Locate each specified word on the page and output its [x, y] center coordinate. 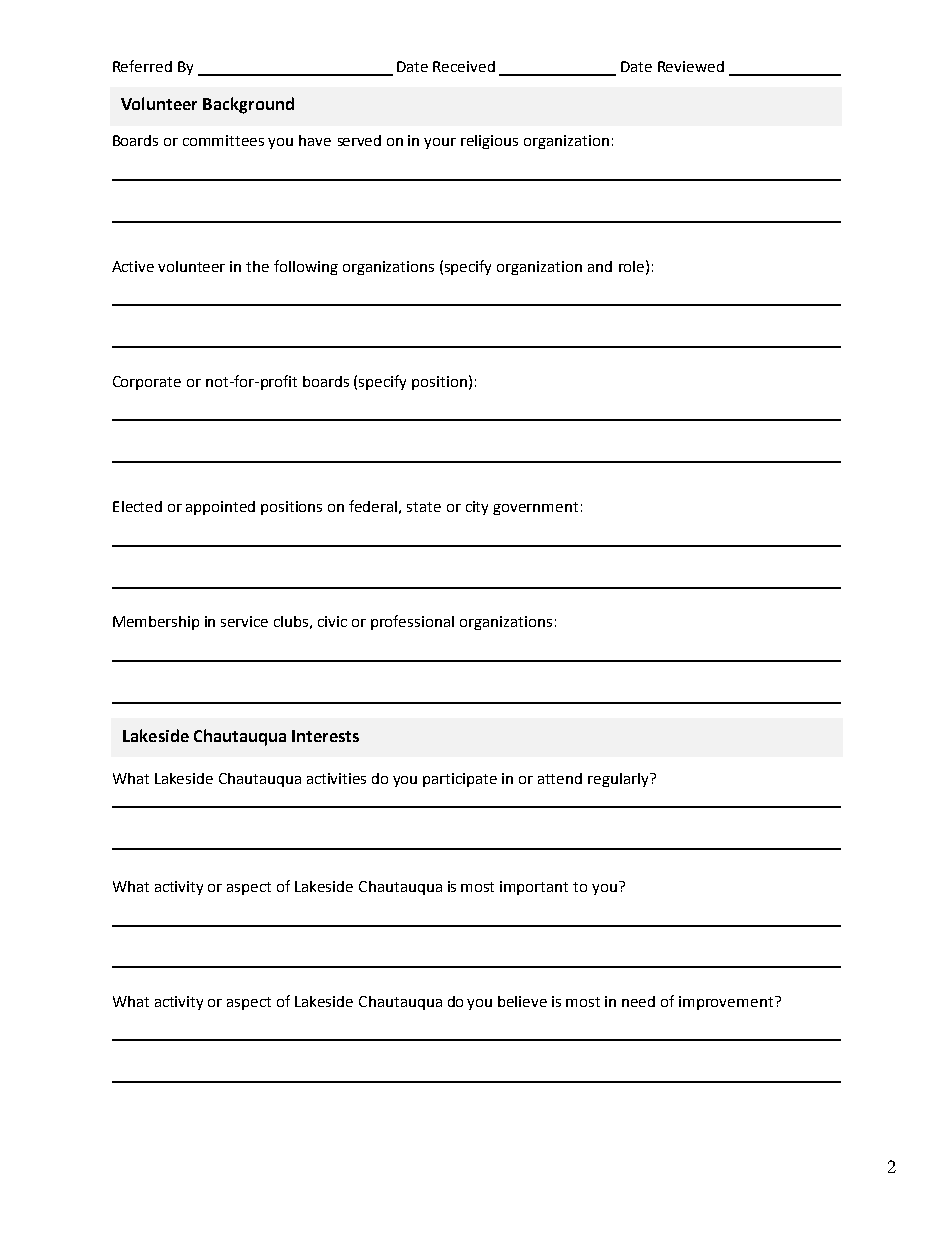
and [600, 266]
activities [336, 778]
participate [460, 780]
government [535, 508]
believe [522, 1001]
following [306, 267]
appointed [220, 508]
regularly [619, 780]
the [257, 266]
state [424, 507]
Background [248, 105]
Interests [325, 736]
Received [464, 66]
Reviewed [691, 66]
